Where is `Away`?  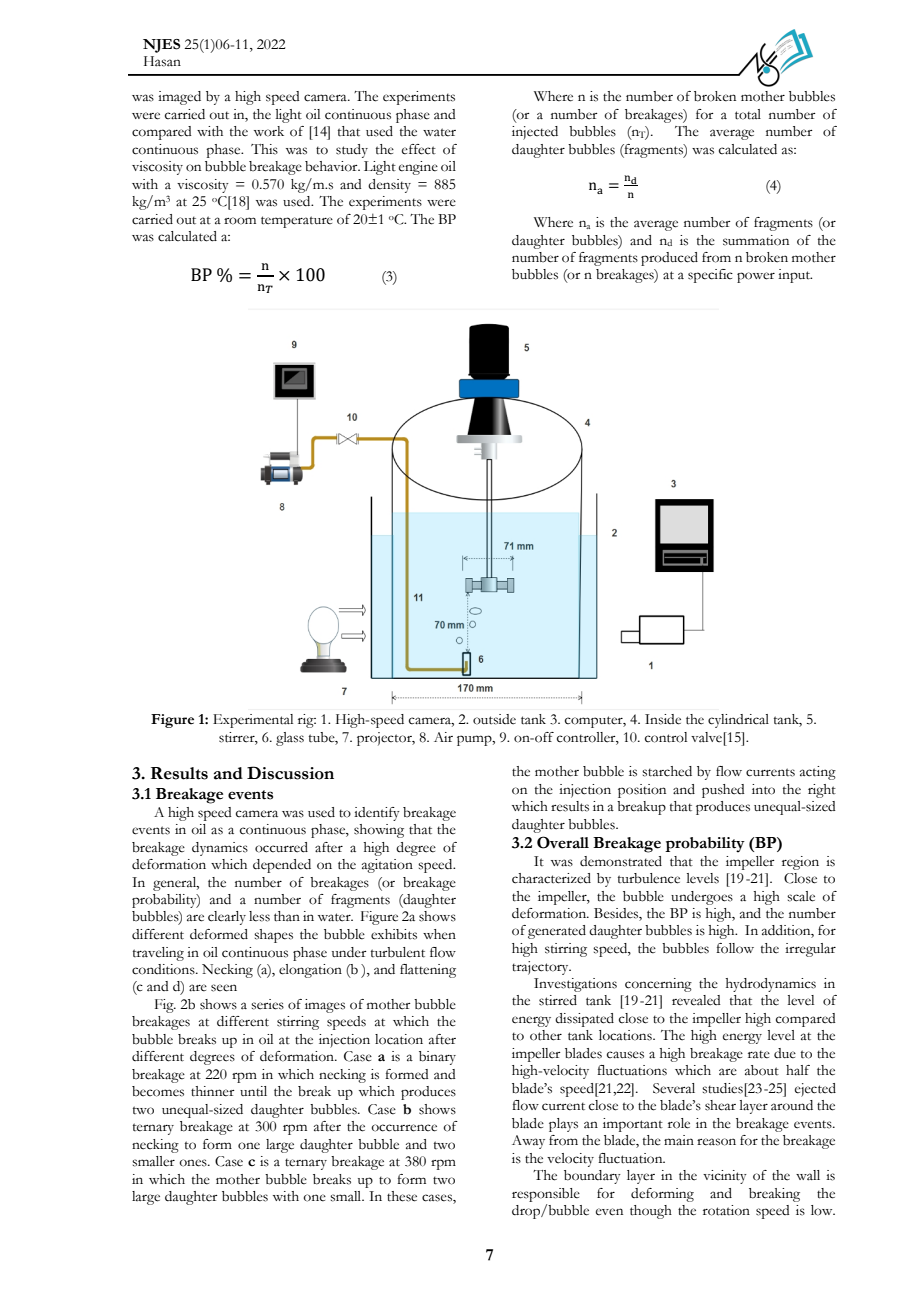 Away is located at coordinates (528, 1142).
